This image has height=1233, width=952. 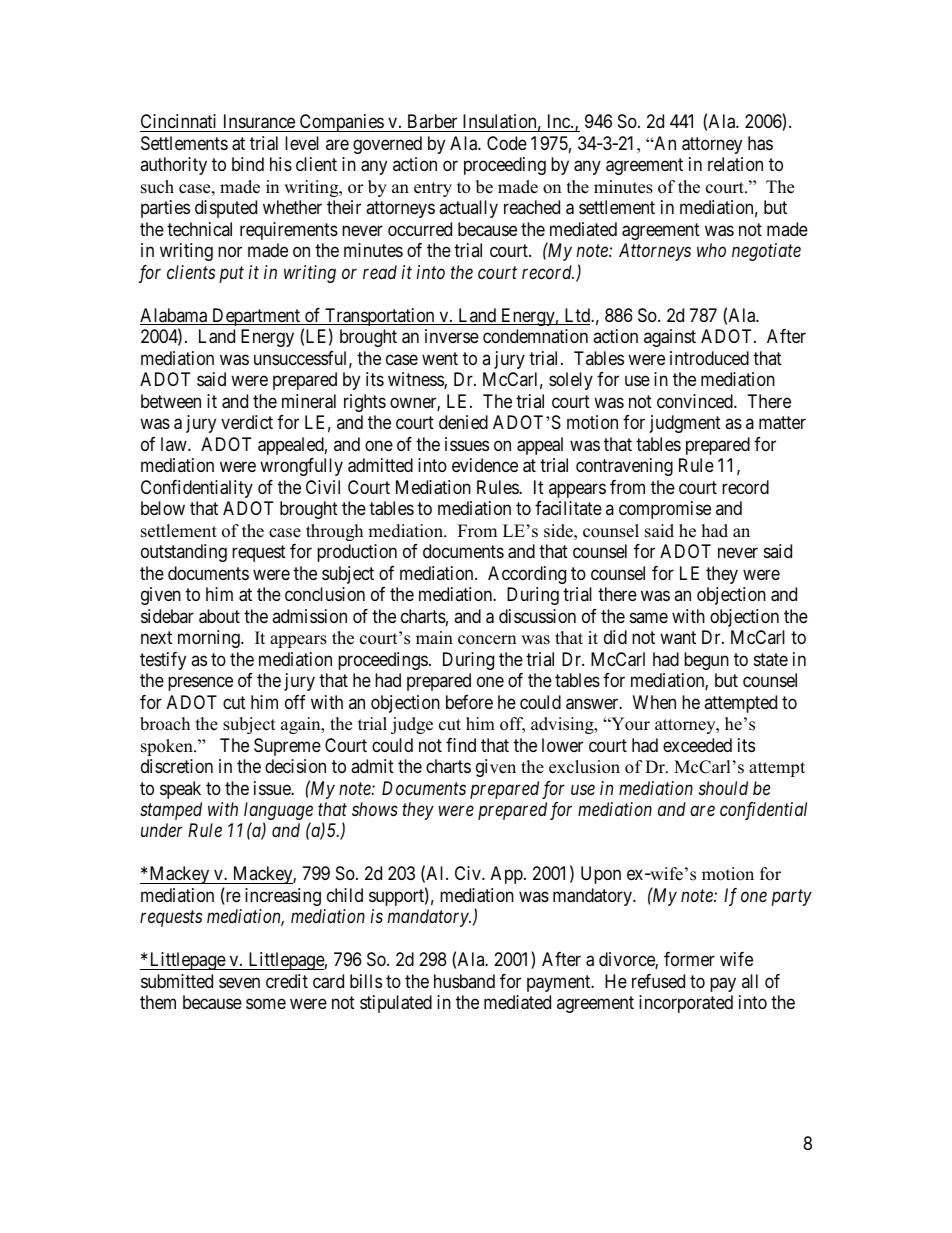 What do you see at coordinates (527, 575) in the image?
I see `According` at bounding box center [527, 575].
